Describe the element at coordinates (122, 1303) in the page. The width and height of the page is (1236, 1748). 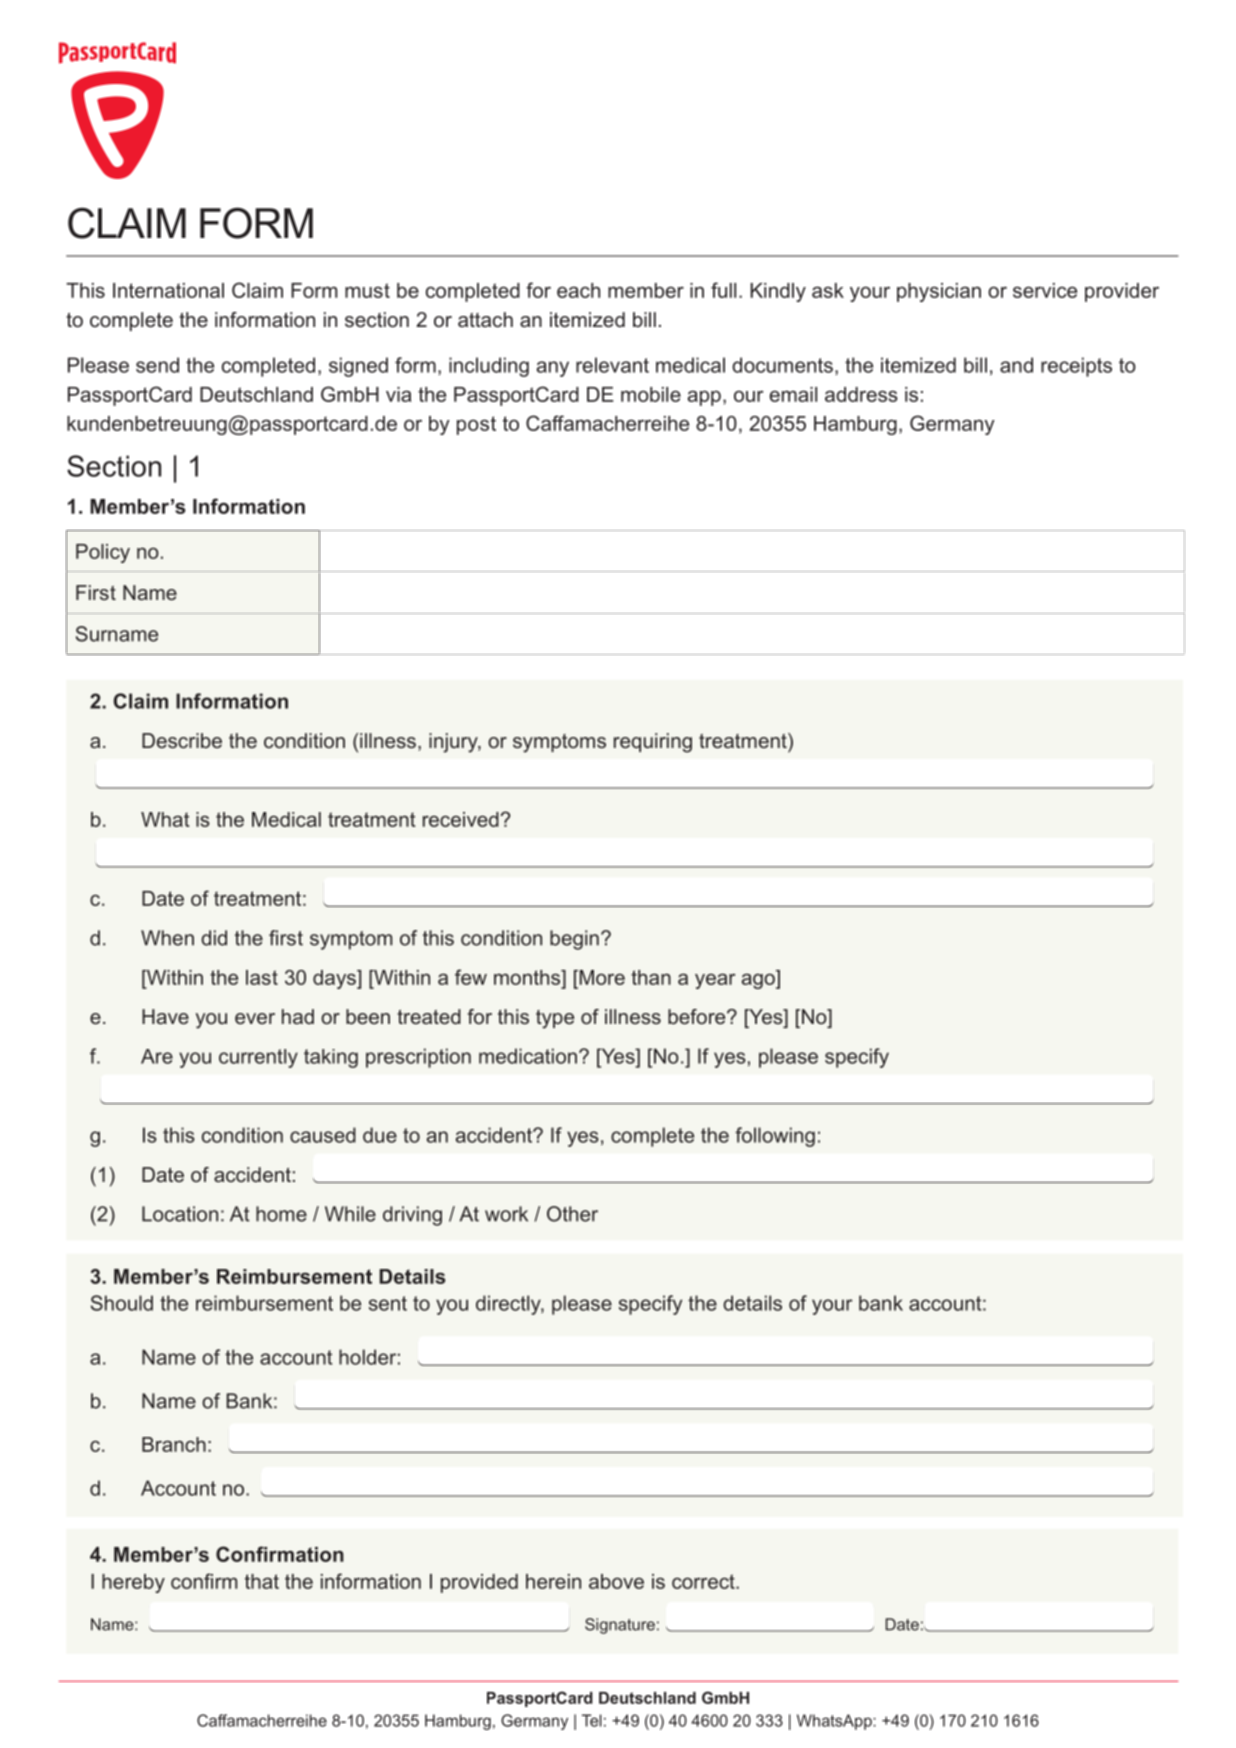
I see `Should` at that location.
